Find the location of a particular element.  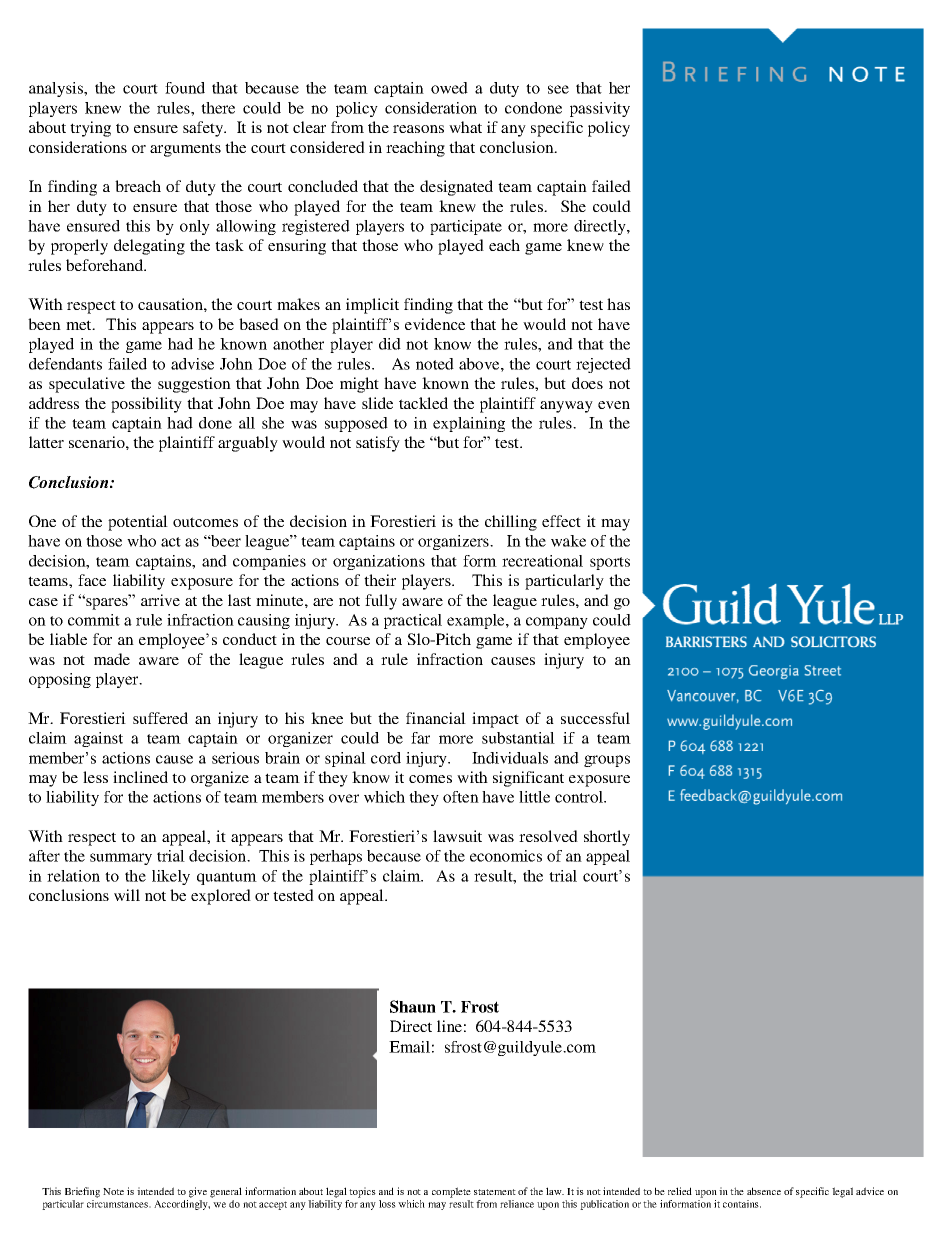

give is located at coordinates (198, 1192).
